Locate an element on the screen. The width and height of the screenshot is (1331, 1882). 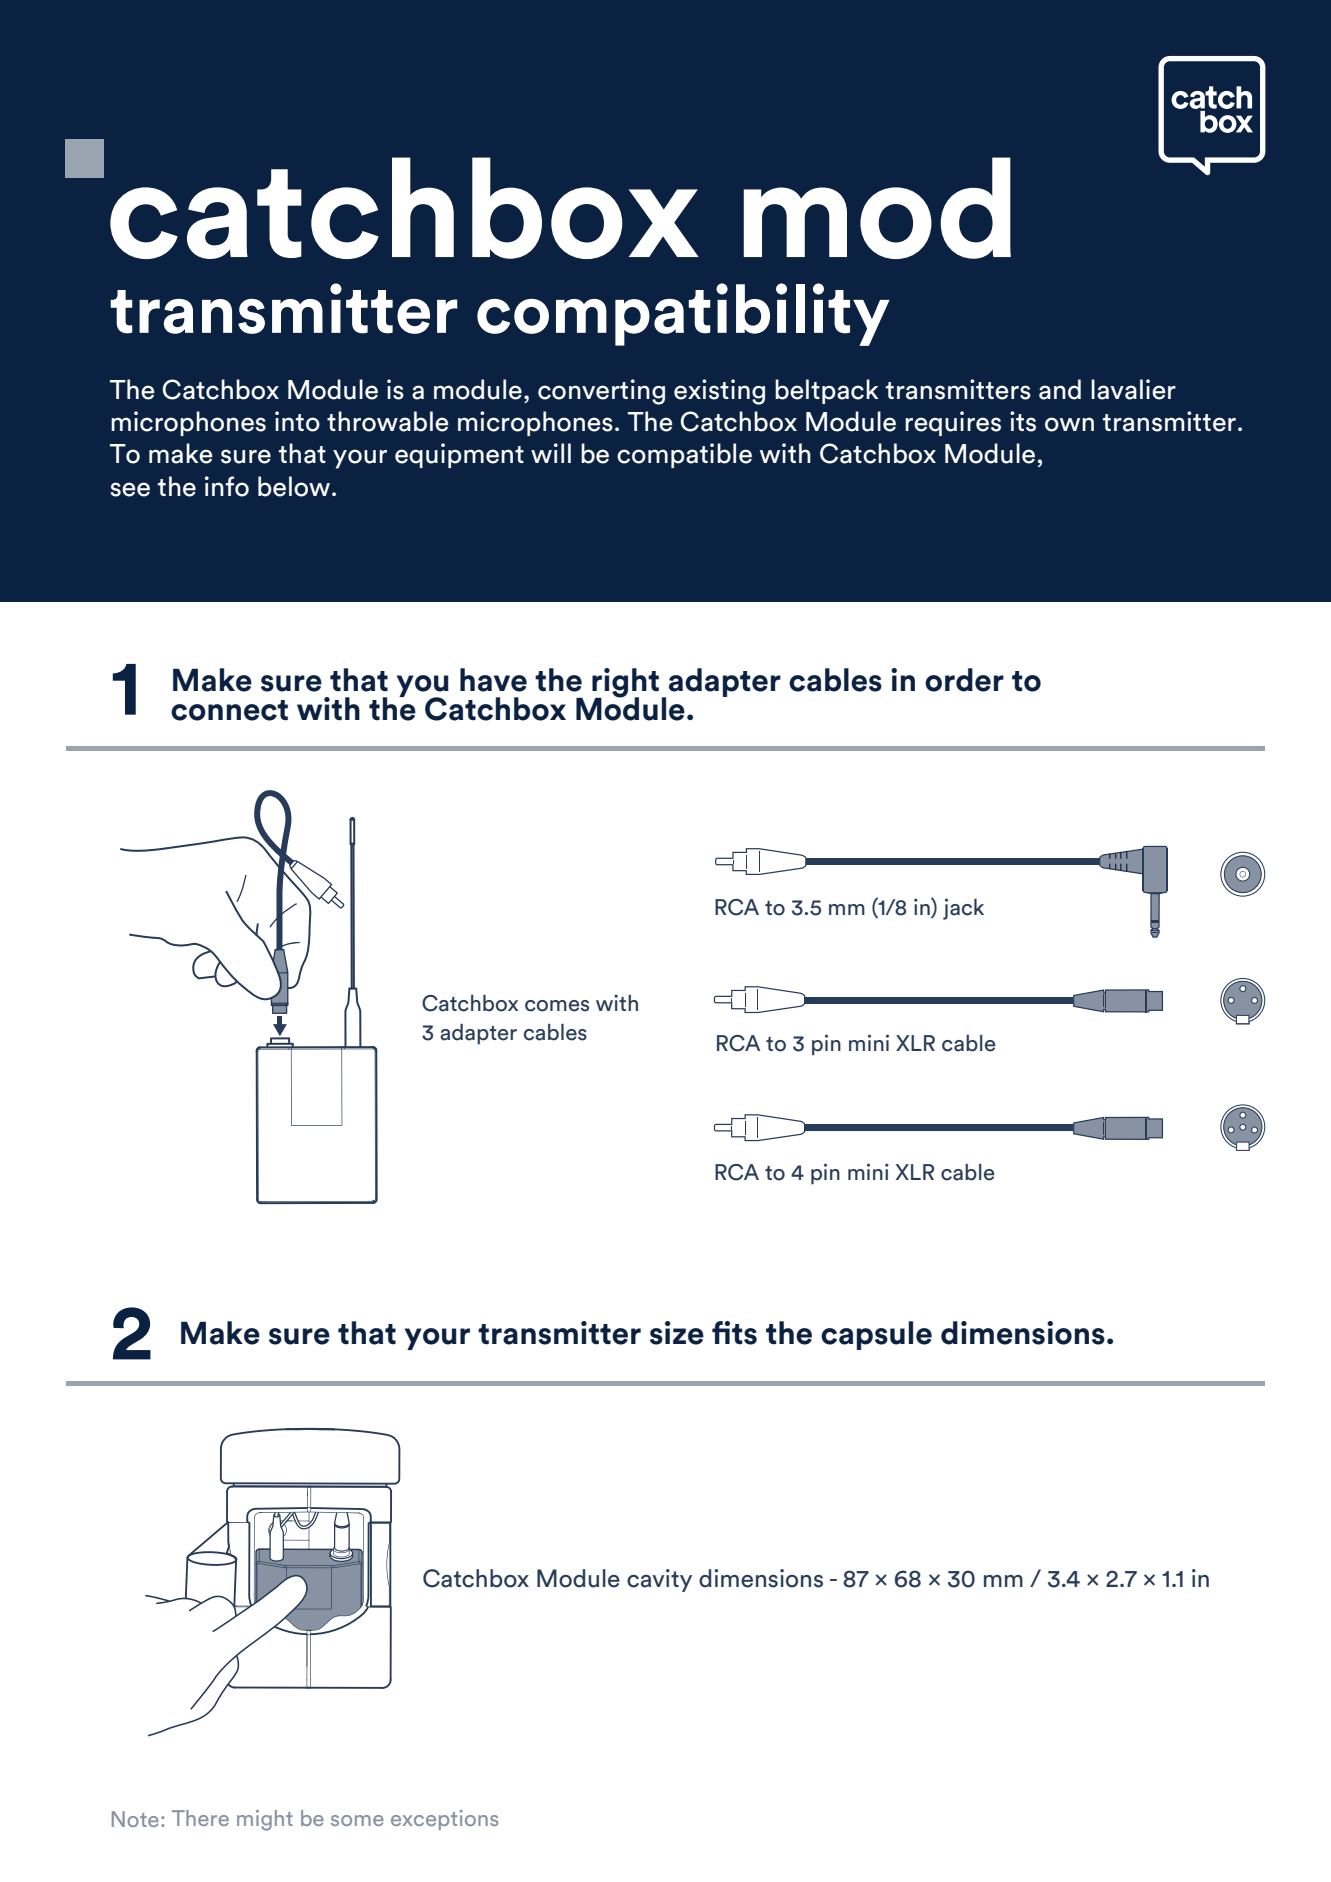
might is located at coordinates (265, 1820).
